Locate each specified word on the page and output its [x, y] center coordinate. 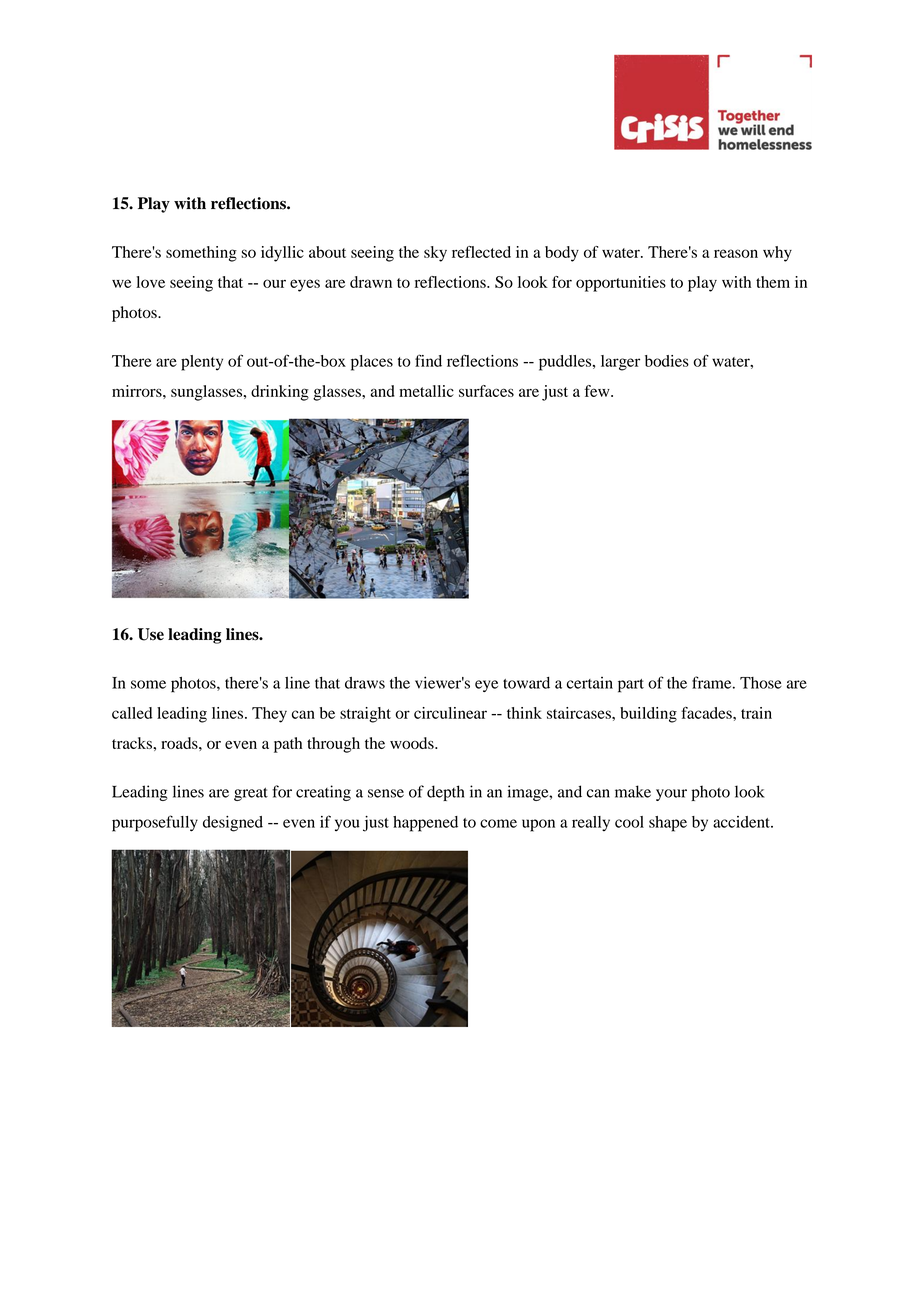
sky [435, 254]
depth [446, 793]
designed [233, 824]
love [150, 282]
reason [736, 253]
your [671, 795]
